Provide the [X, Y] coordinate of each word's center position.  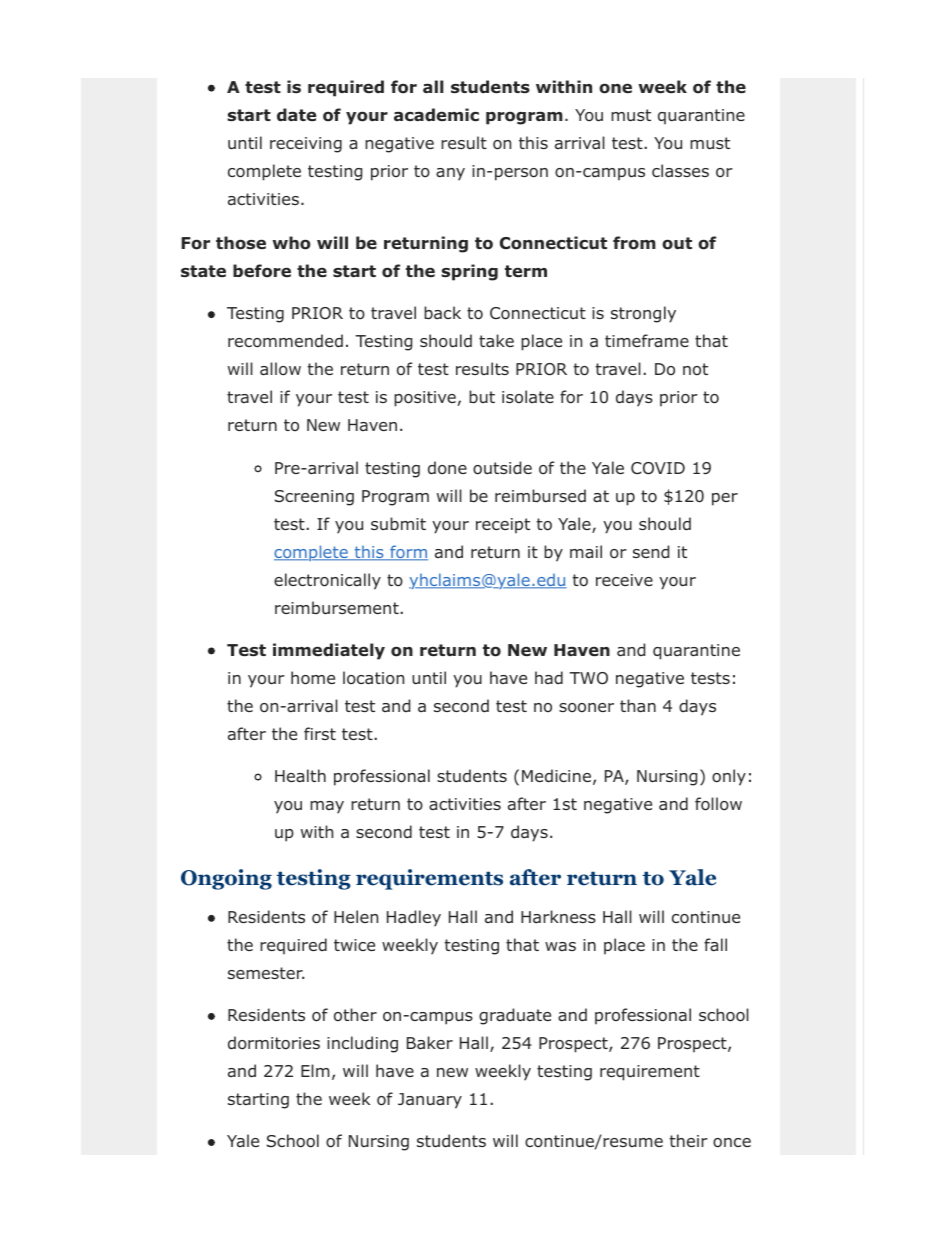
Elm [315, 1070]
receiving [306, 145]
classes [680, 170]
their [688, 1140]
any [450, 174]
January [430, 1101]
